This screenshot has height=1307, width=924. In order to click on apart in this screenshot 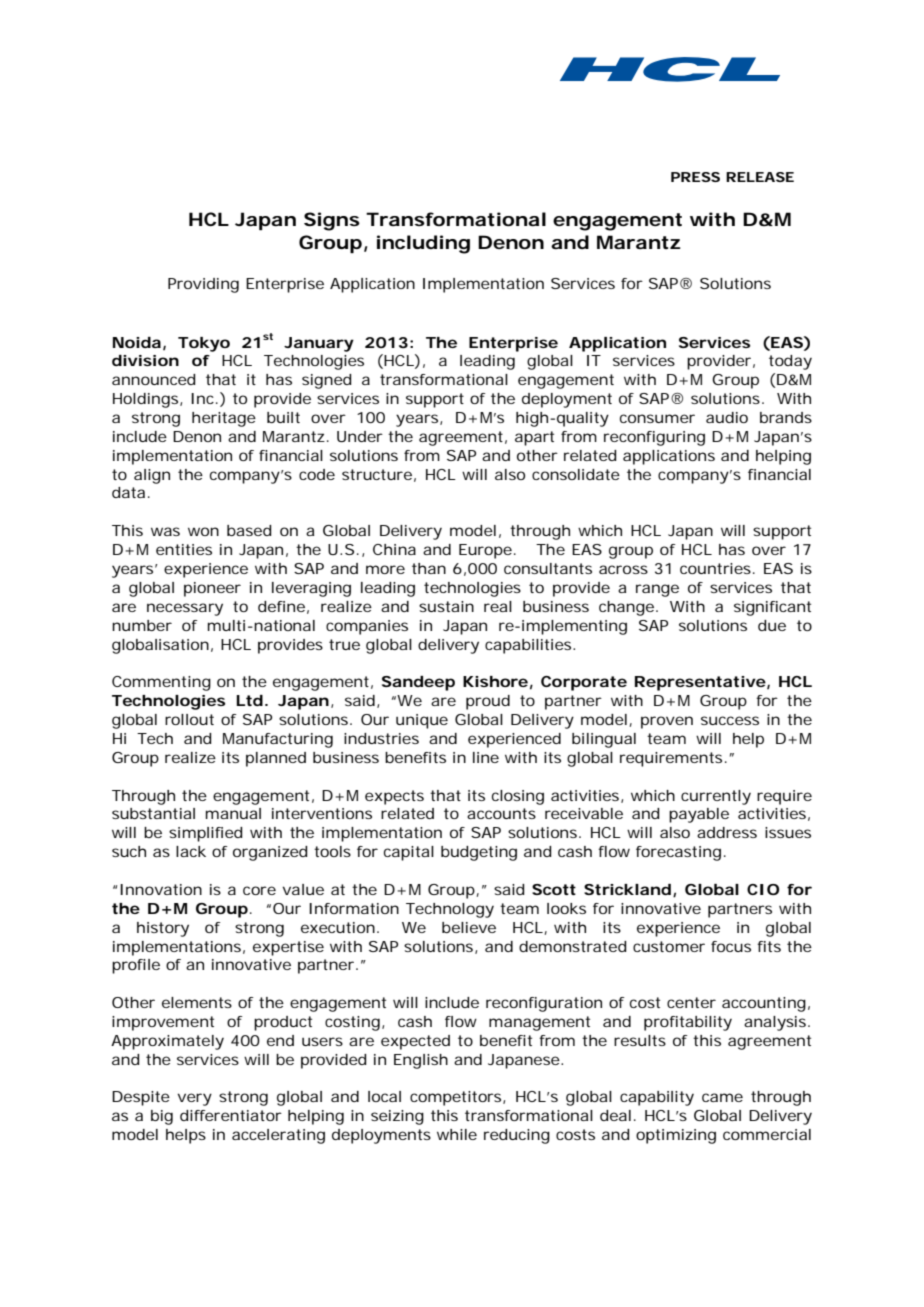, I will do `click(534, 438)`.
